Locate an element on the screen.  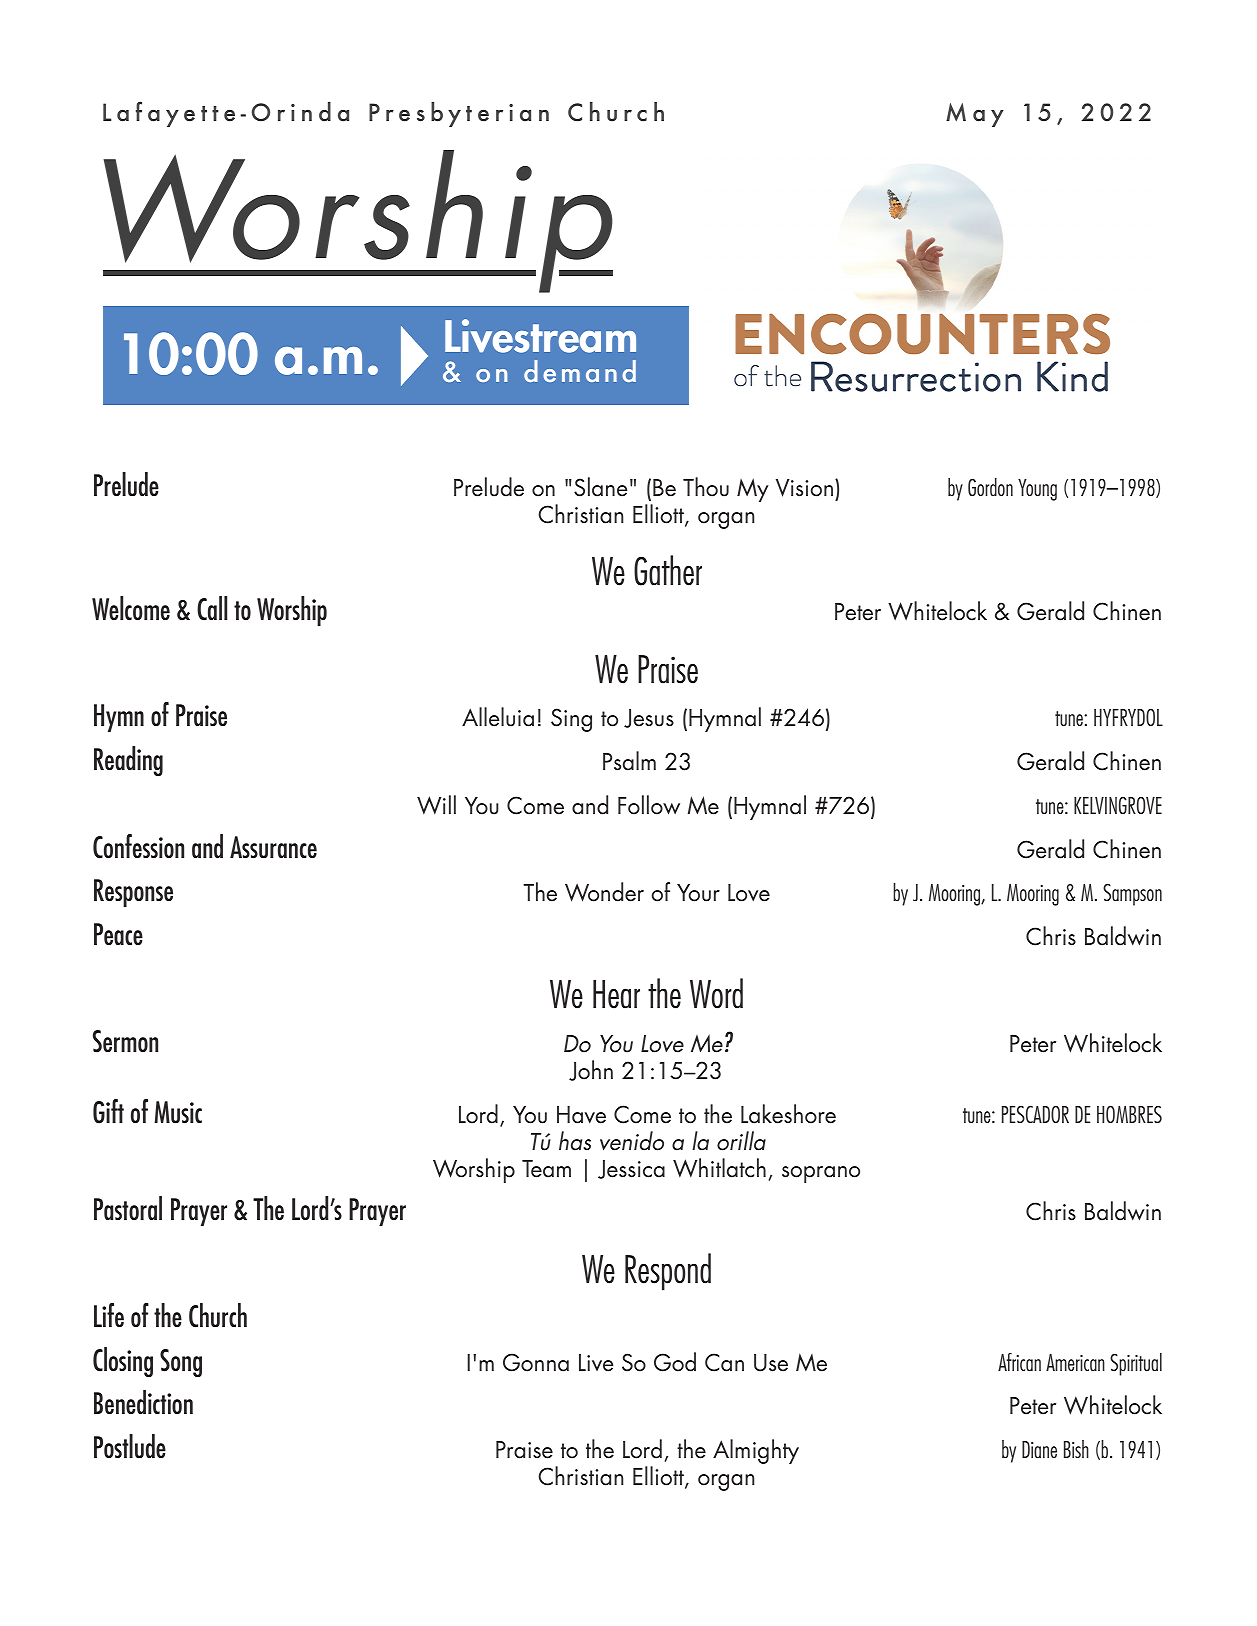
Presbyterian is located at coordinates (459, 114).
